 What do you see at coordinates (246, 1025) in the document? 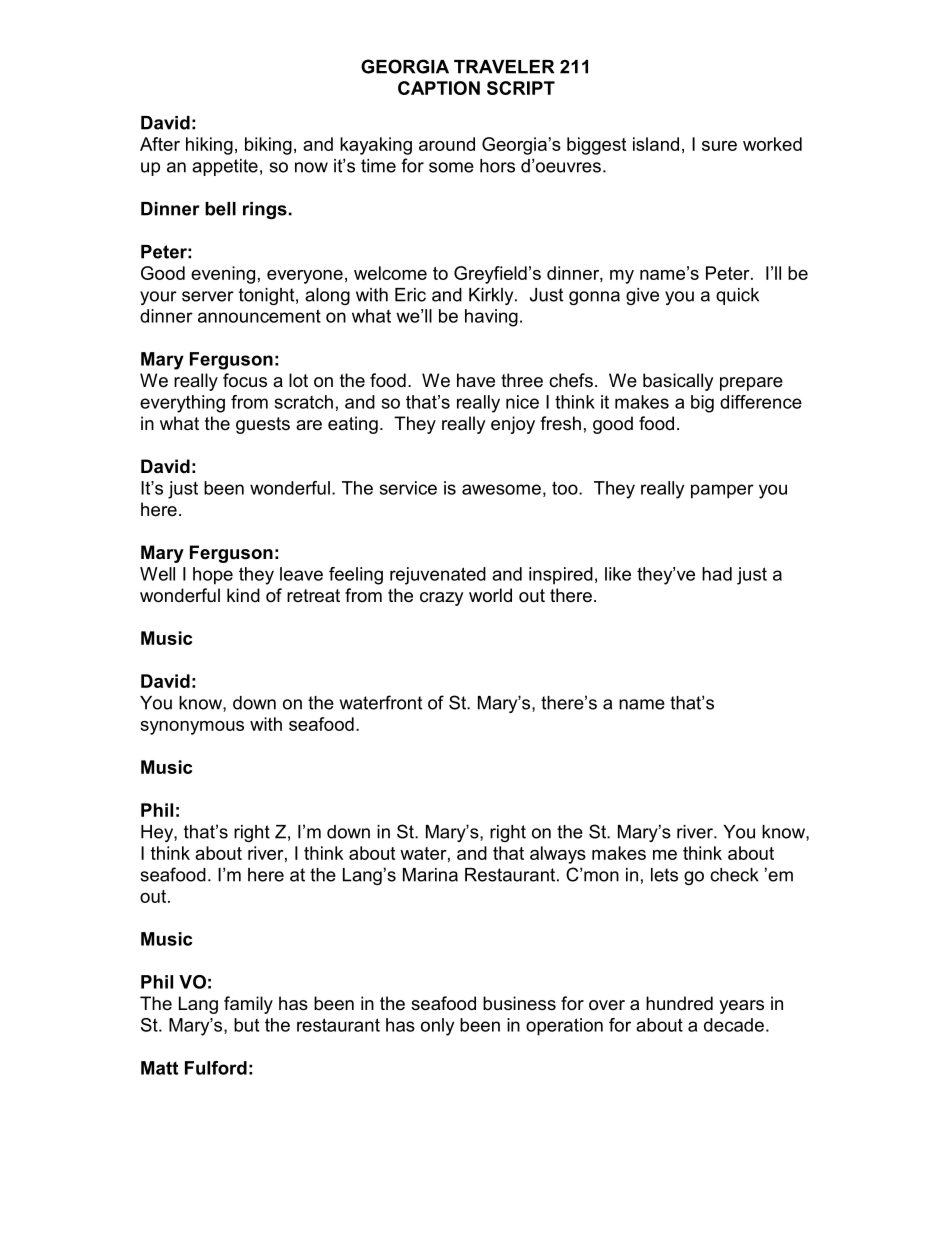
I see `but` at bounding box center [246, 1025].
